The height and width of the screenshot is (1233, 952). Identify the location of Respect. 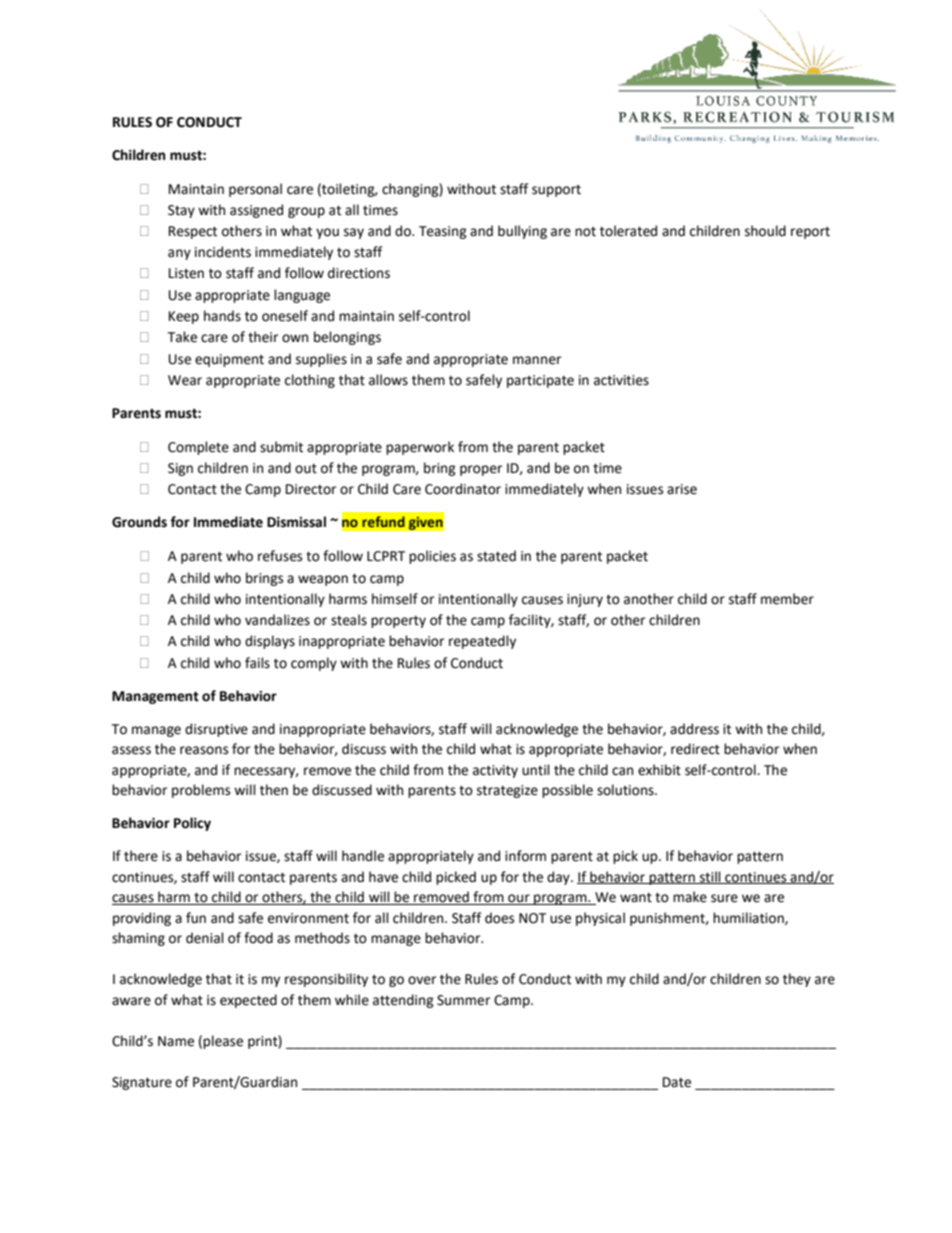
(193, 232).
